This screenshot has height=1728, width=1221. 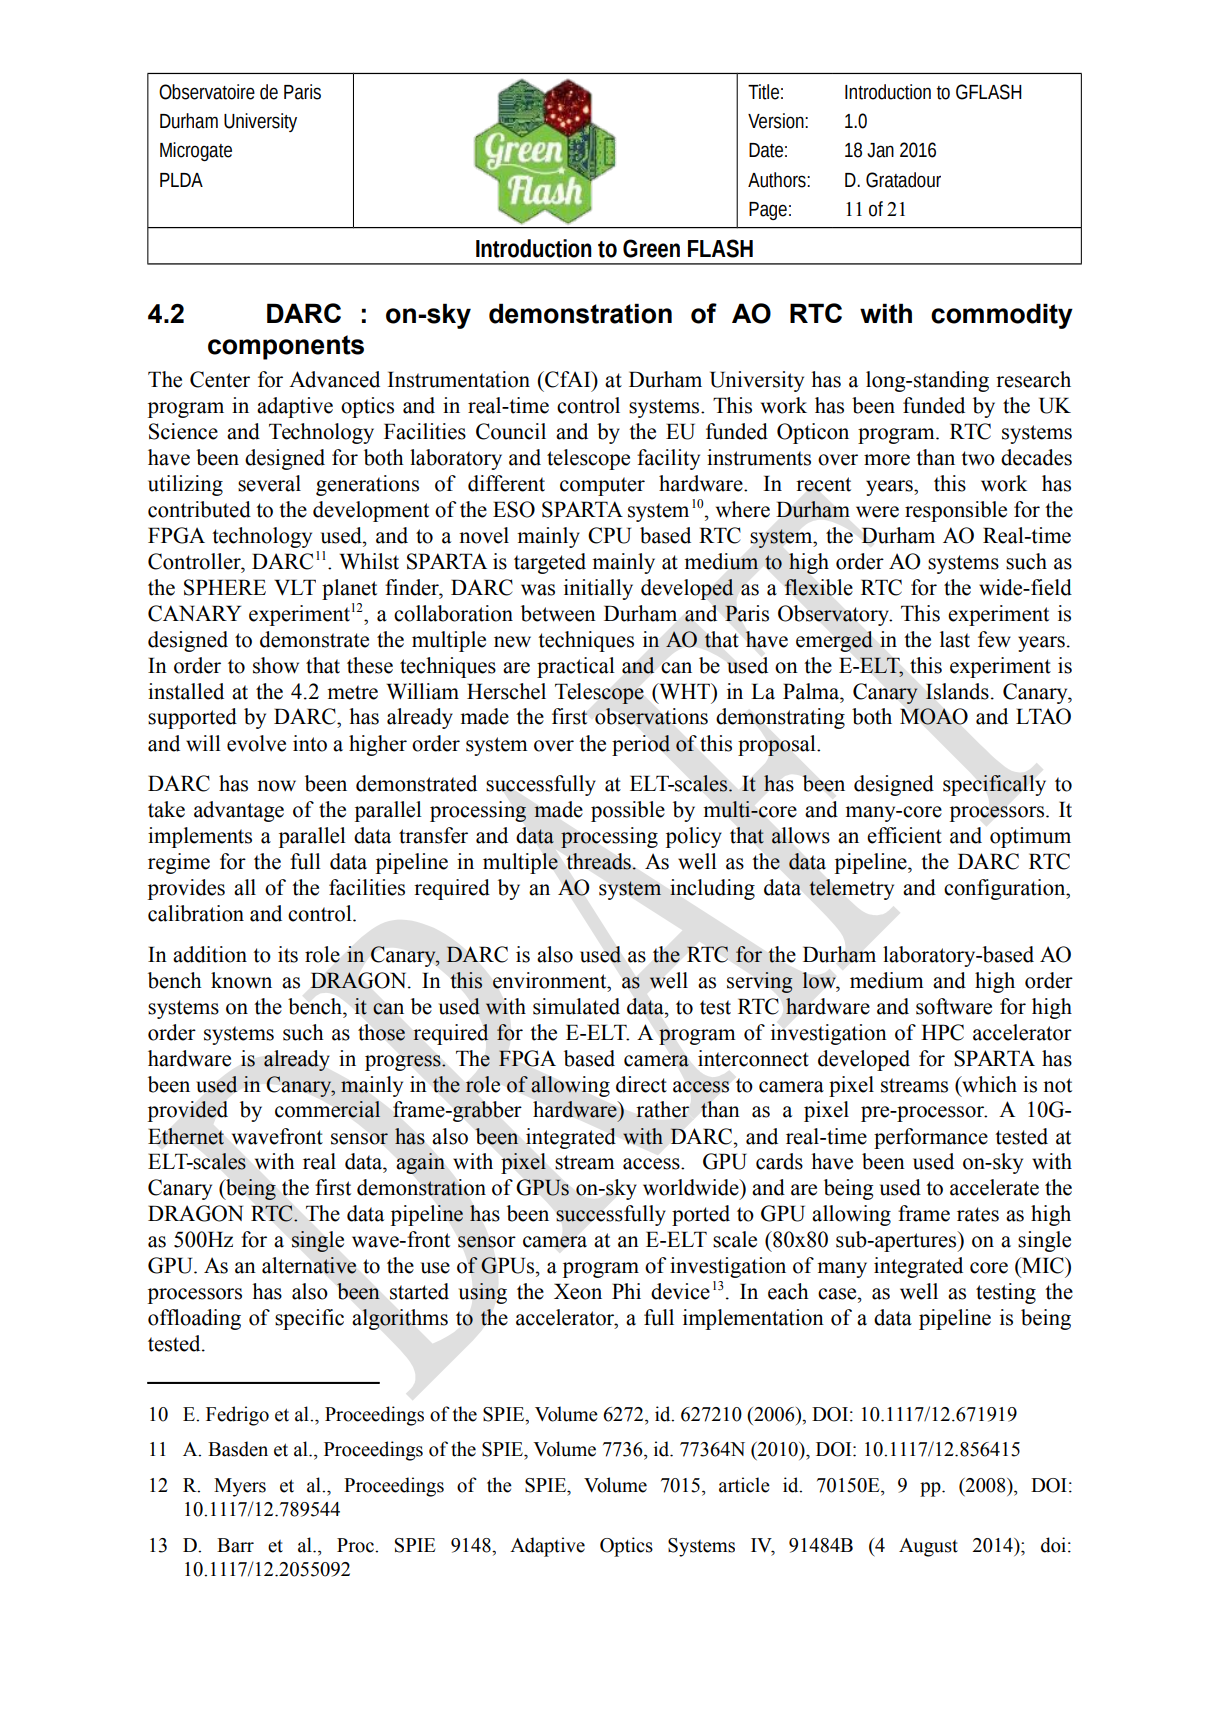 What do you see at coordinates (628, 811) in the screenshot?
I see `possible` at bounding box center [628, 811].
